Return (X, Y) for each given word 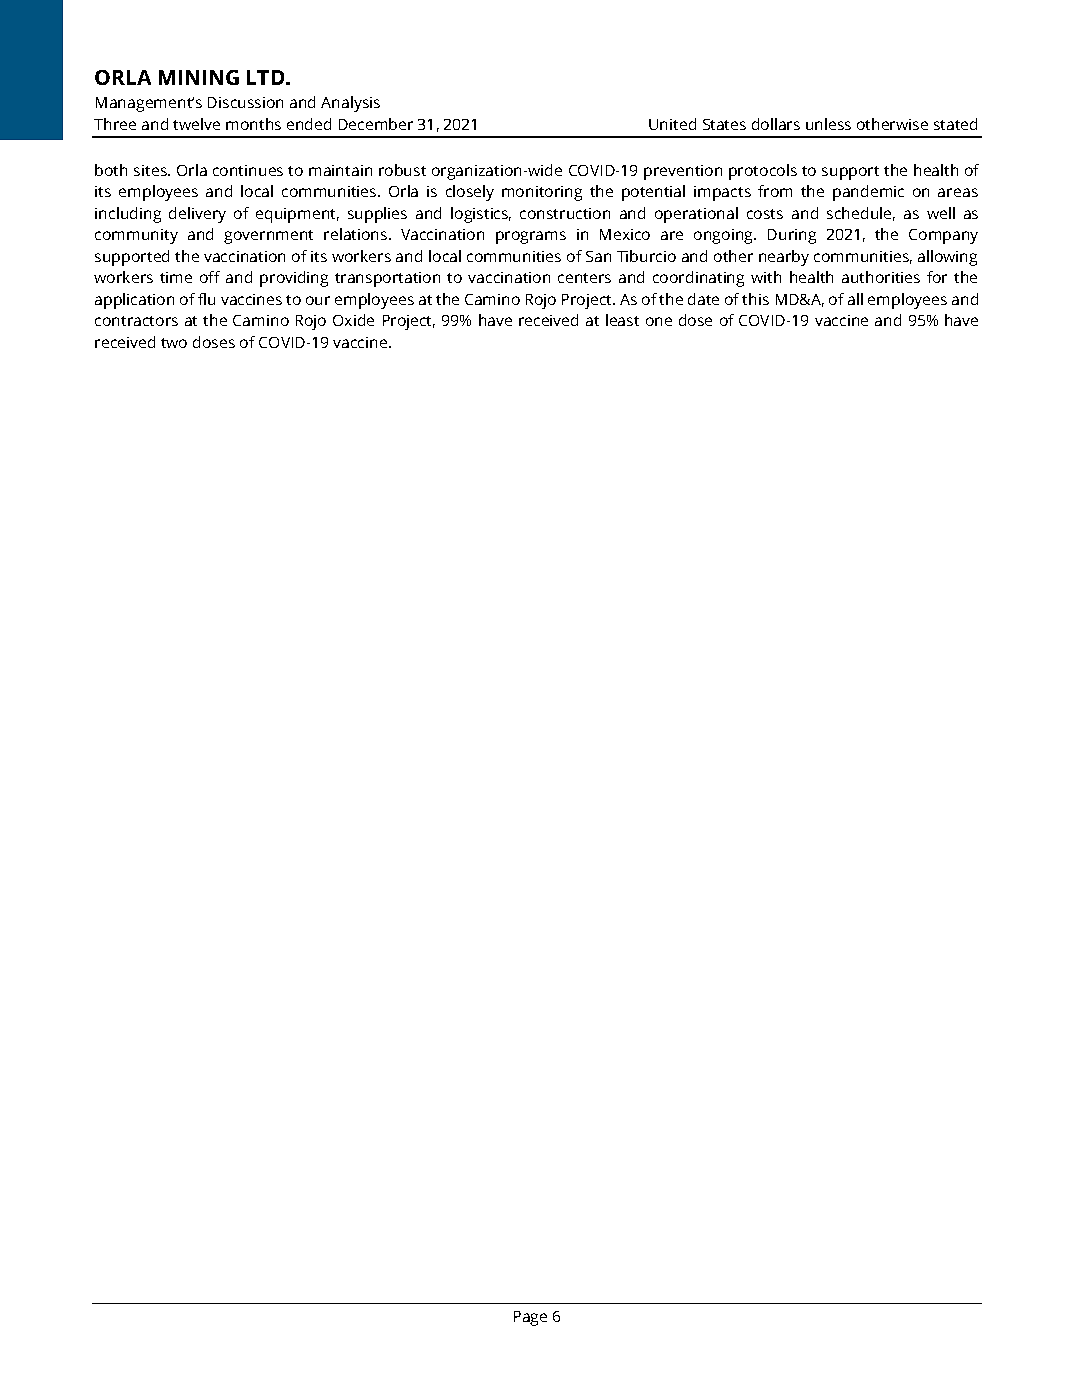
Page (530, 1318)
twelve (196, 124)
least (622, 320)
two (174, 343)
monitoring (542, 193)
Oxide (353, 320)
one (659, 321)
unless (828, 124)
